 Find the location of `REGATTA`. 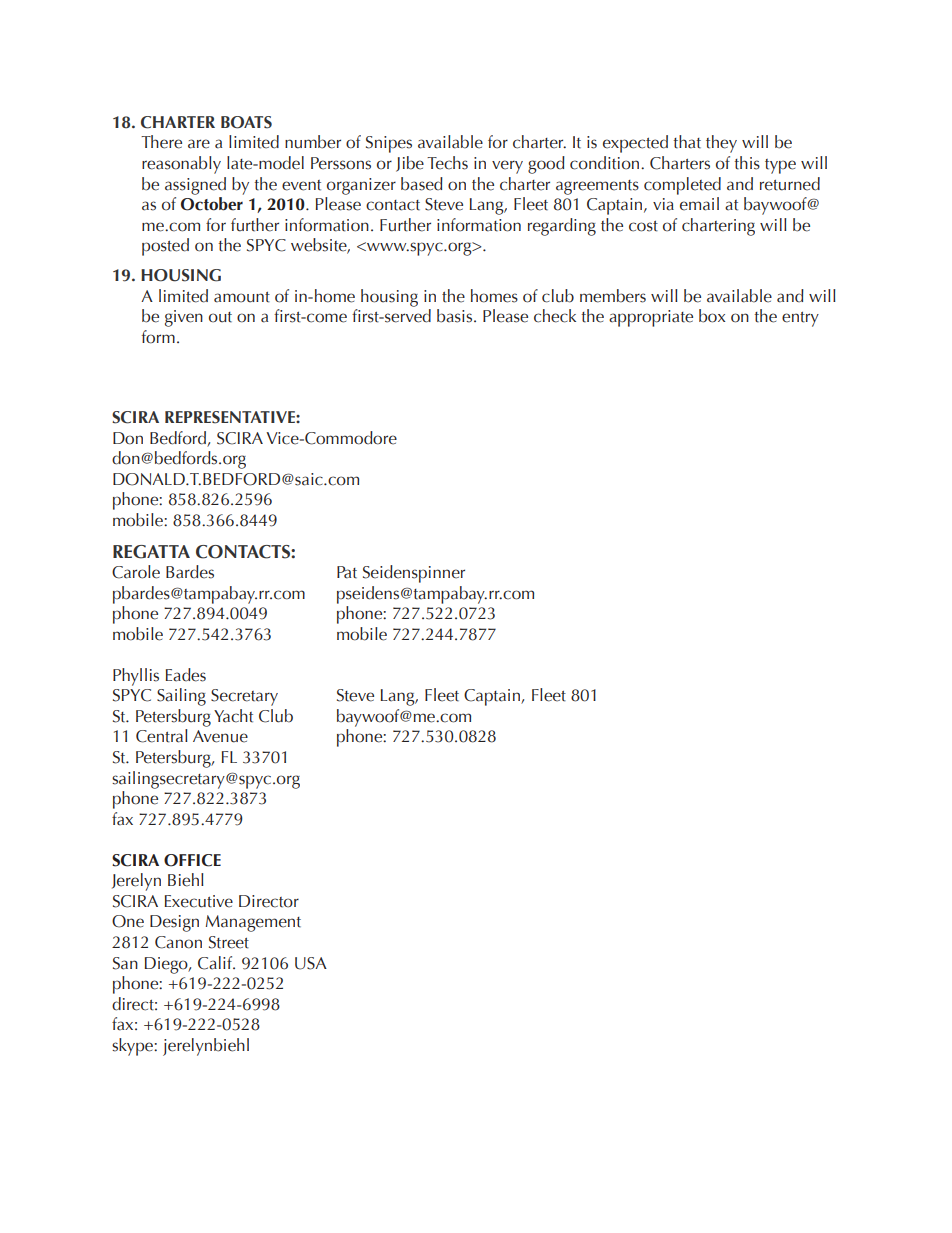

REGATTA is located at coordinates (151, 552).
